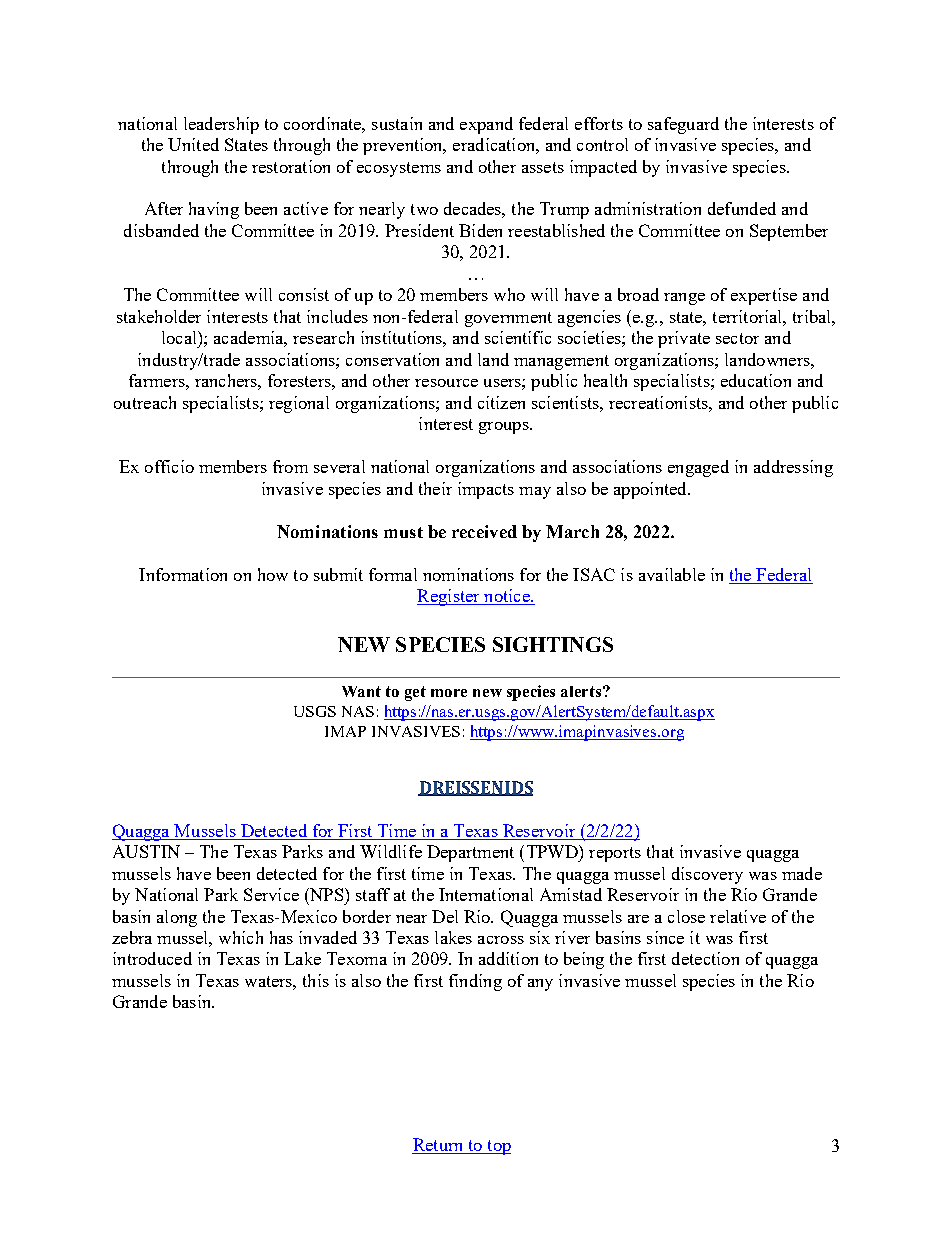 The height and width of the document is (1233, 952). Describe the element at coordinates (486, 125) in the document. I see `expand` at that location.
